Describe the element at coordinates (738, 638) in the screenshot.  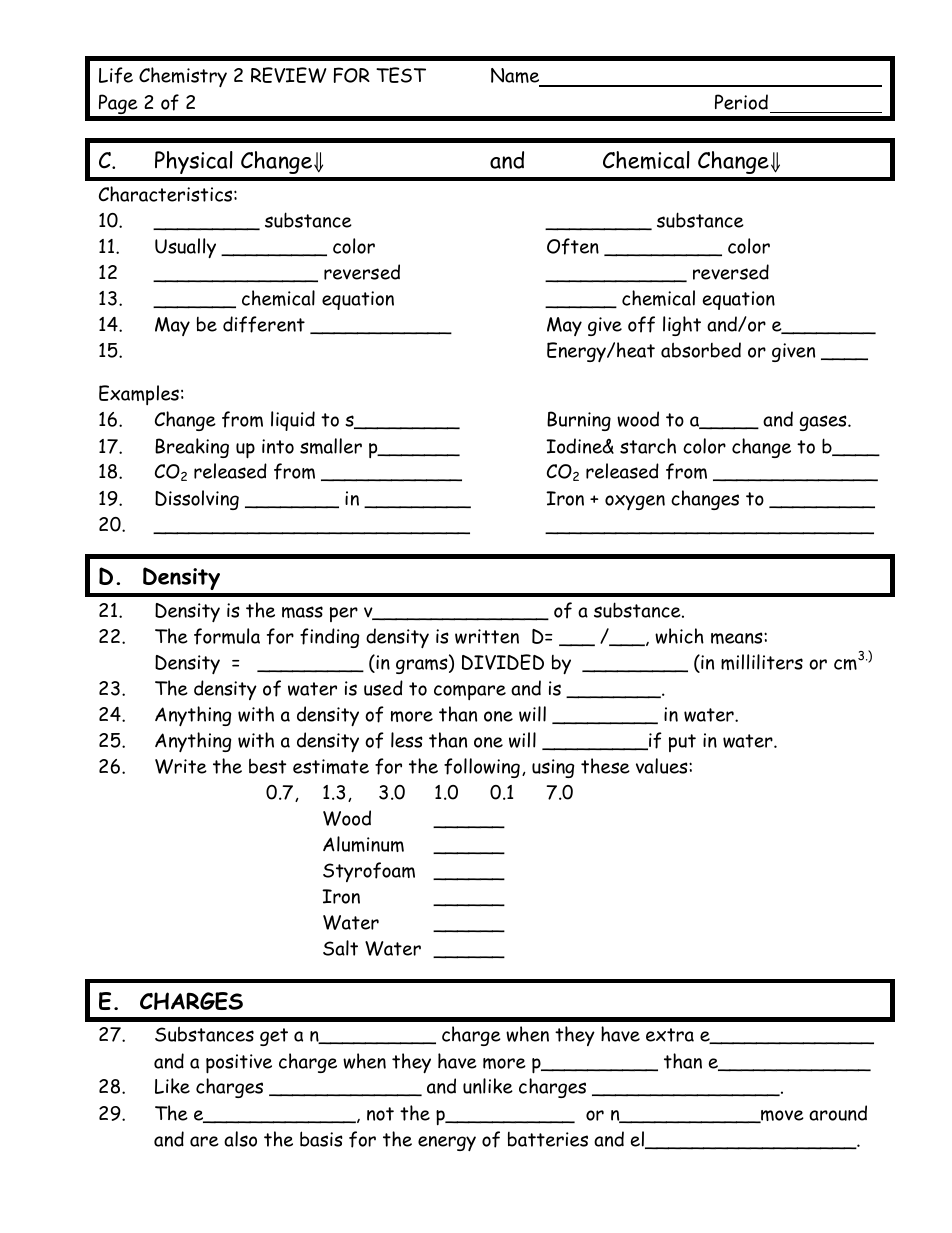
I see `means` at that location.
